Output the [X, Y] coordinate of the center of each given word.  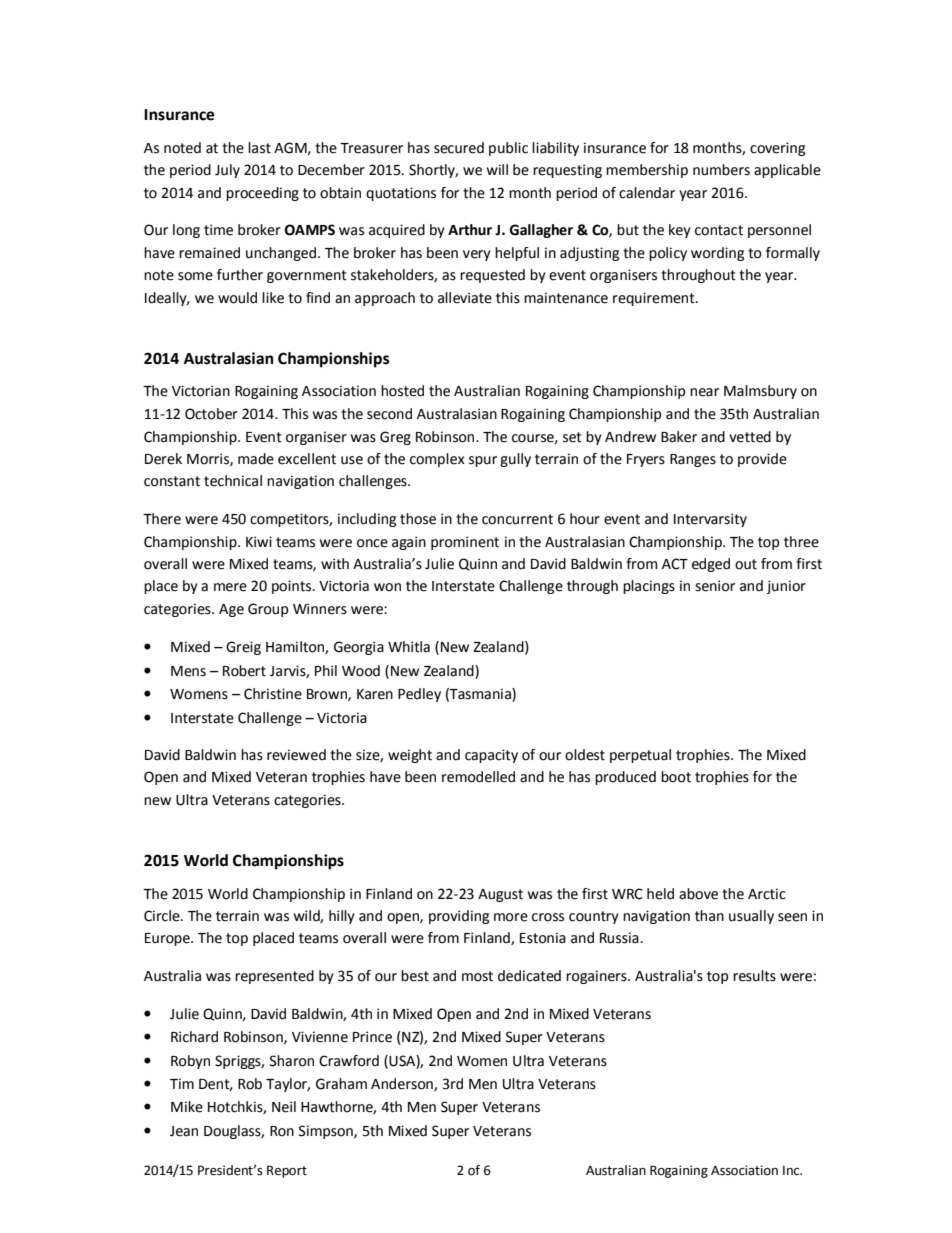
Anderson [403, 1084]
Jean [184, 1131]
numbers [721, 170]
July [227, 171]
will [497, 169]
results [754, 976]
